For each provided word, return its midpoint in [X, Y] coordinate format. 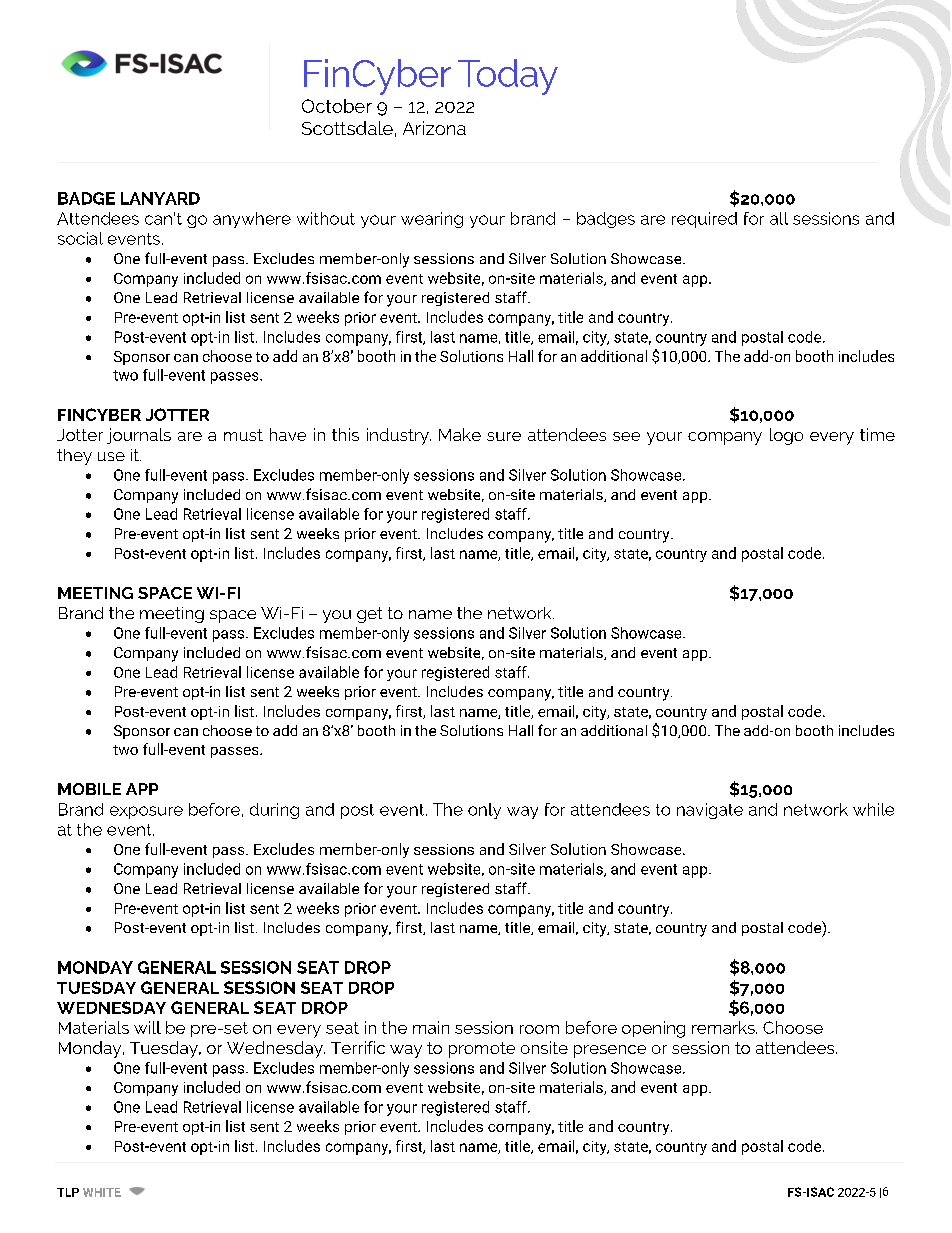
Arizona [434, 128]
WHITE [102, 1192]
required [704, 220]
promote [482, 1050]
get [369, 615]
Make [460, 434]
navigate [710, 811]
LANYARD [160, 198]
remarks [724, 1027]
